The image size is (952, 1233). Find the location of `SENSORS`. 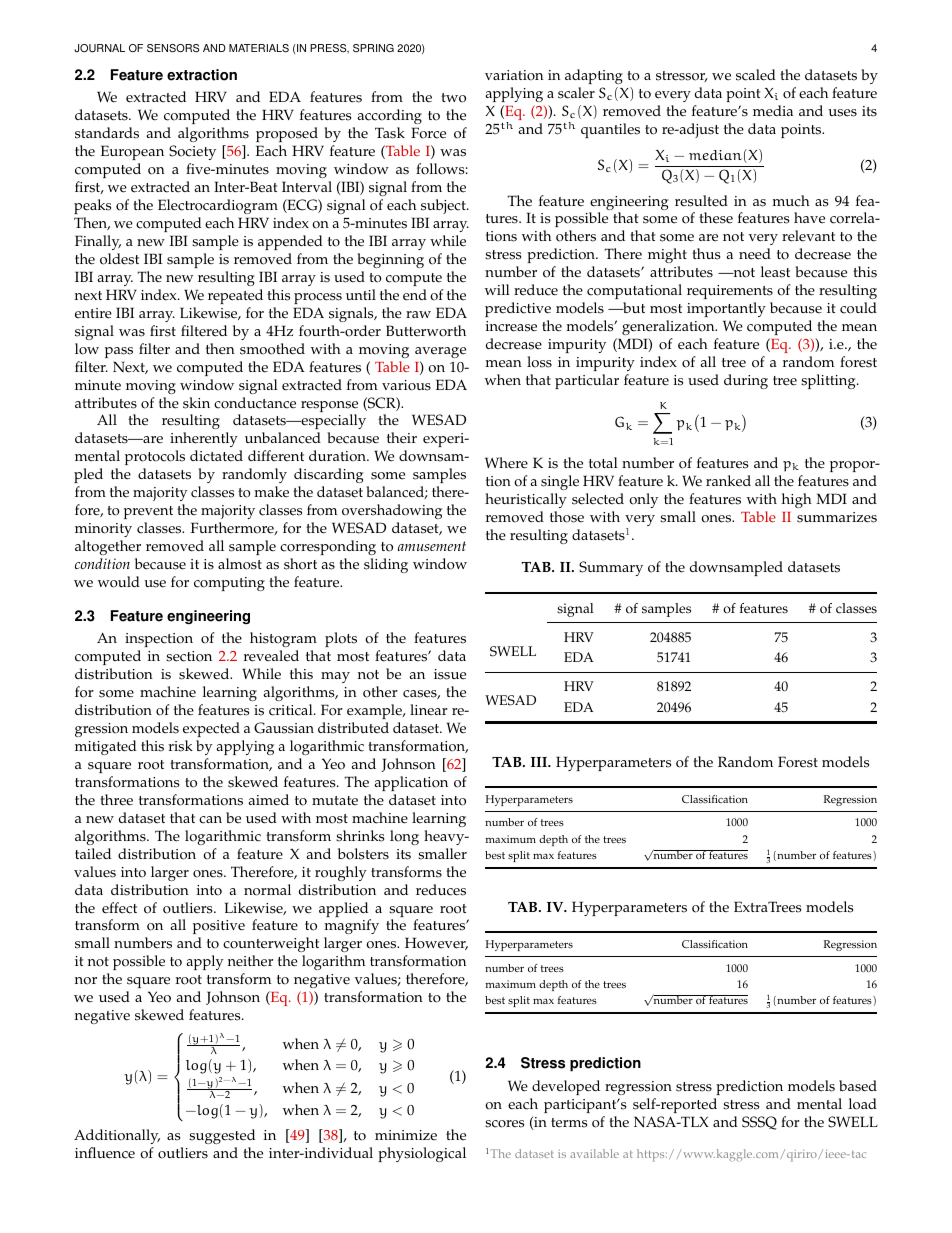

SENSORS is located at coordinates (173, 48).
